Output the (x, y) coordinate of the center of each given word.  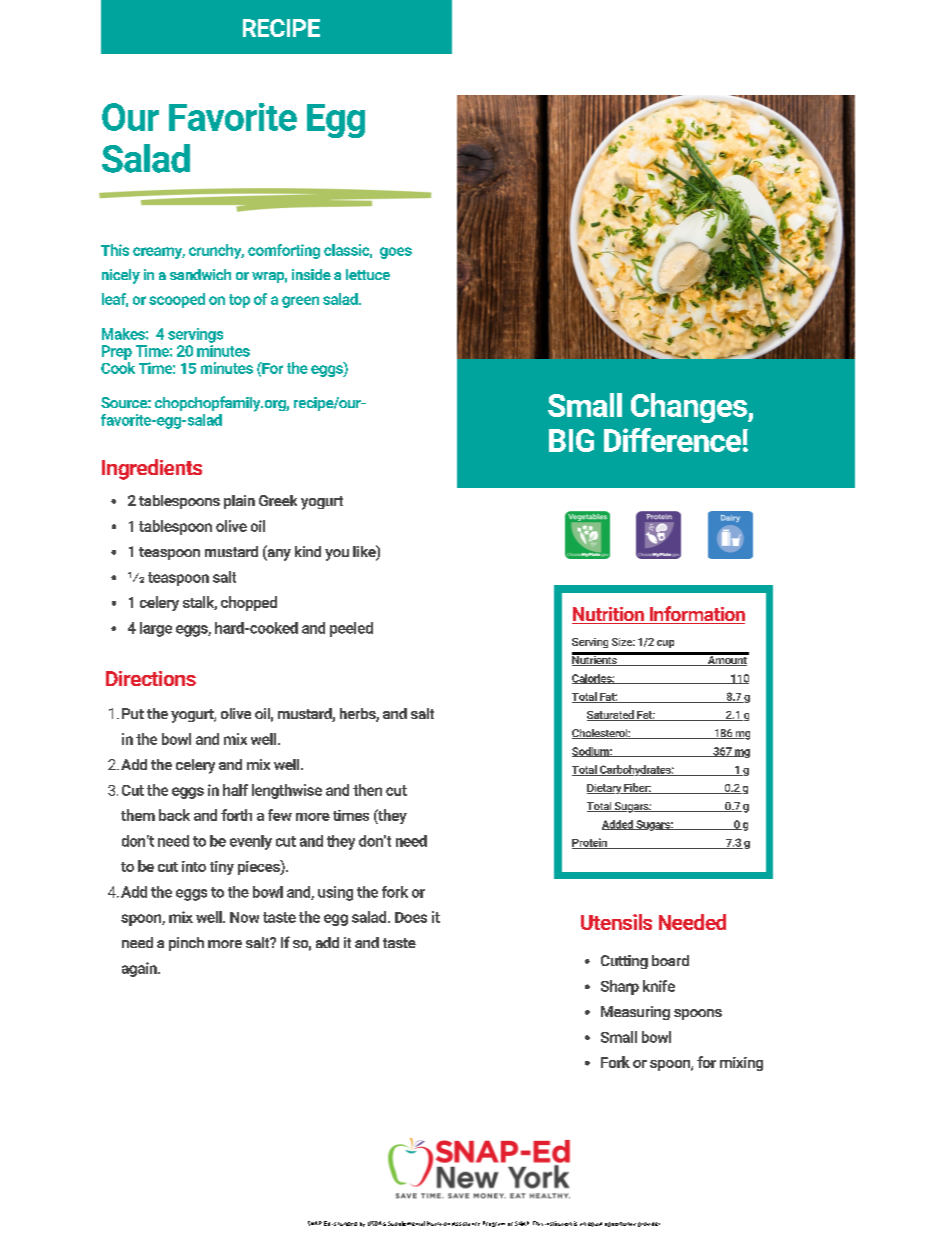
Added (618, 825)
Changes (690, 408)
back (174, 815)
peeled (351, 629)
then (367, 790)
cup (665, 644)
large (156, 629)
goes (396, 253)
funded (347, 1224)
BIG (571, 440)
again (140, 969)
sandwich (200, 274)
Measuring (635, 1013)
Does (411, 917)
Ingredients (152, 469)
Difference (672, 440)
